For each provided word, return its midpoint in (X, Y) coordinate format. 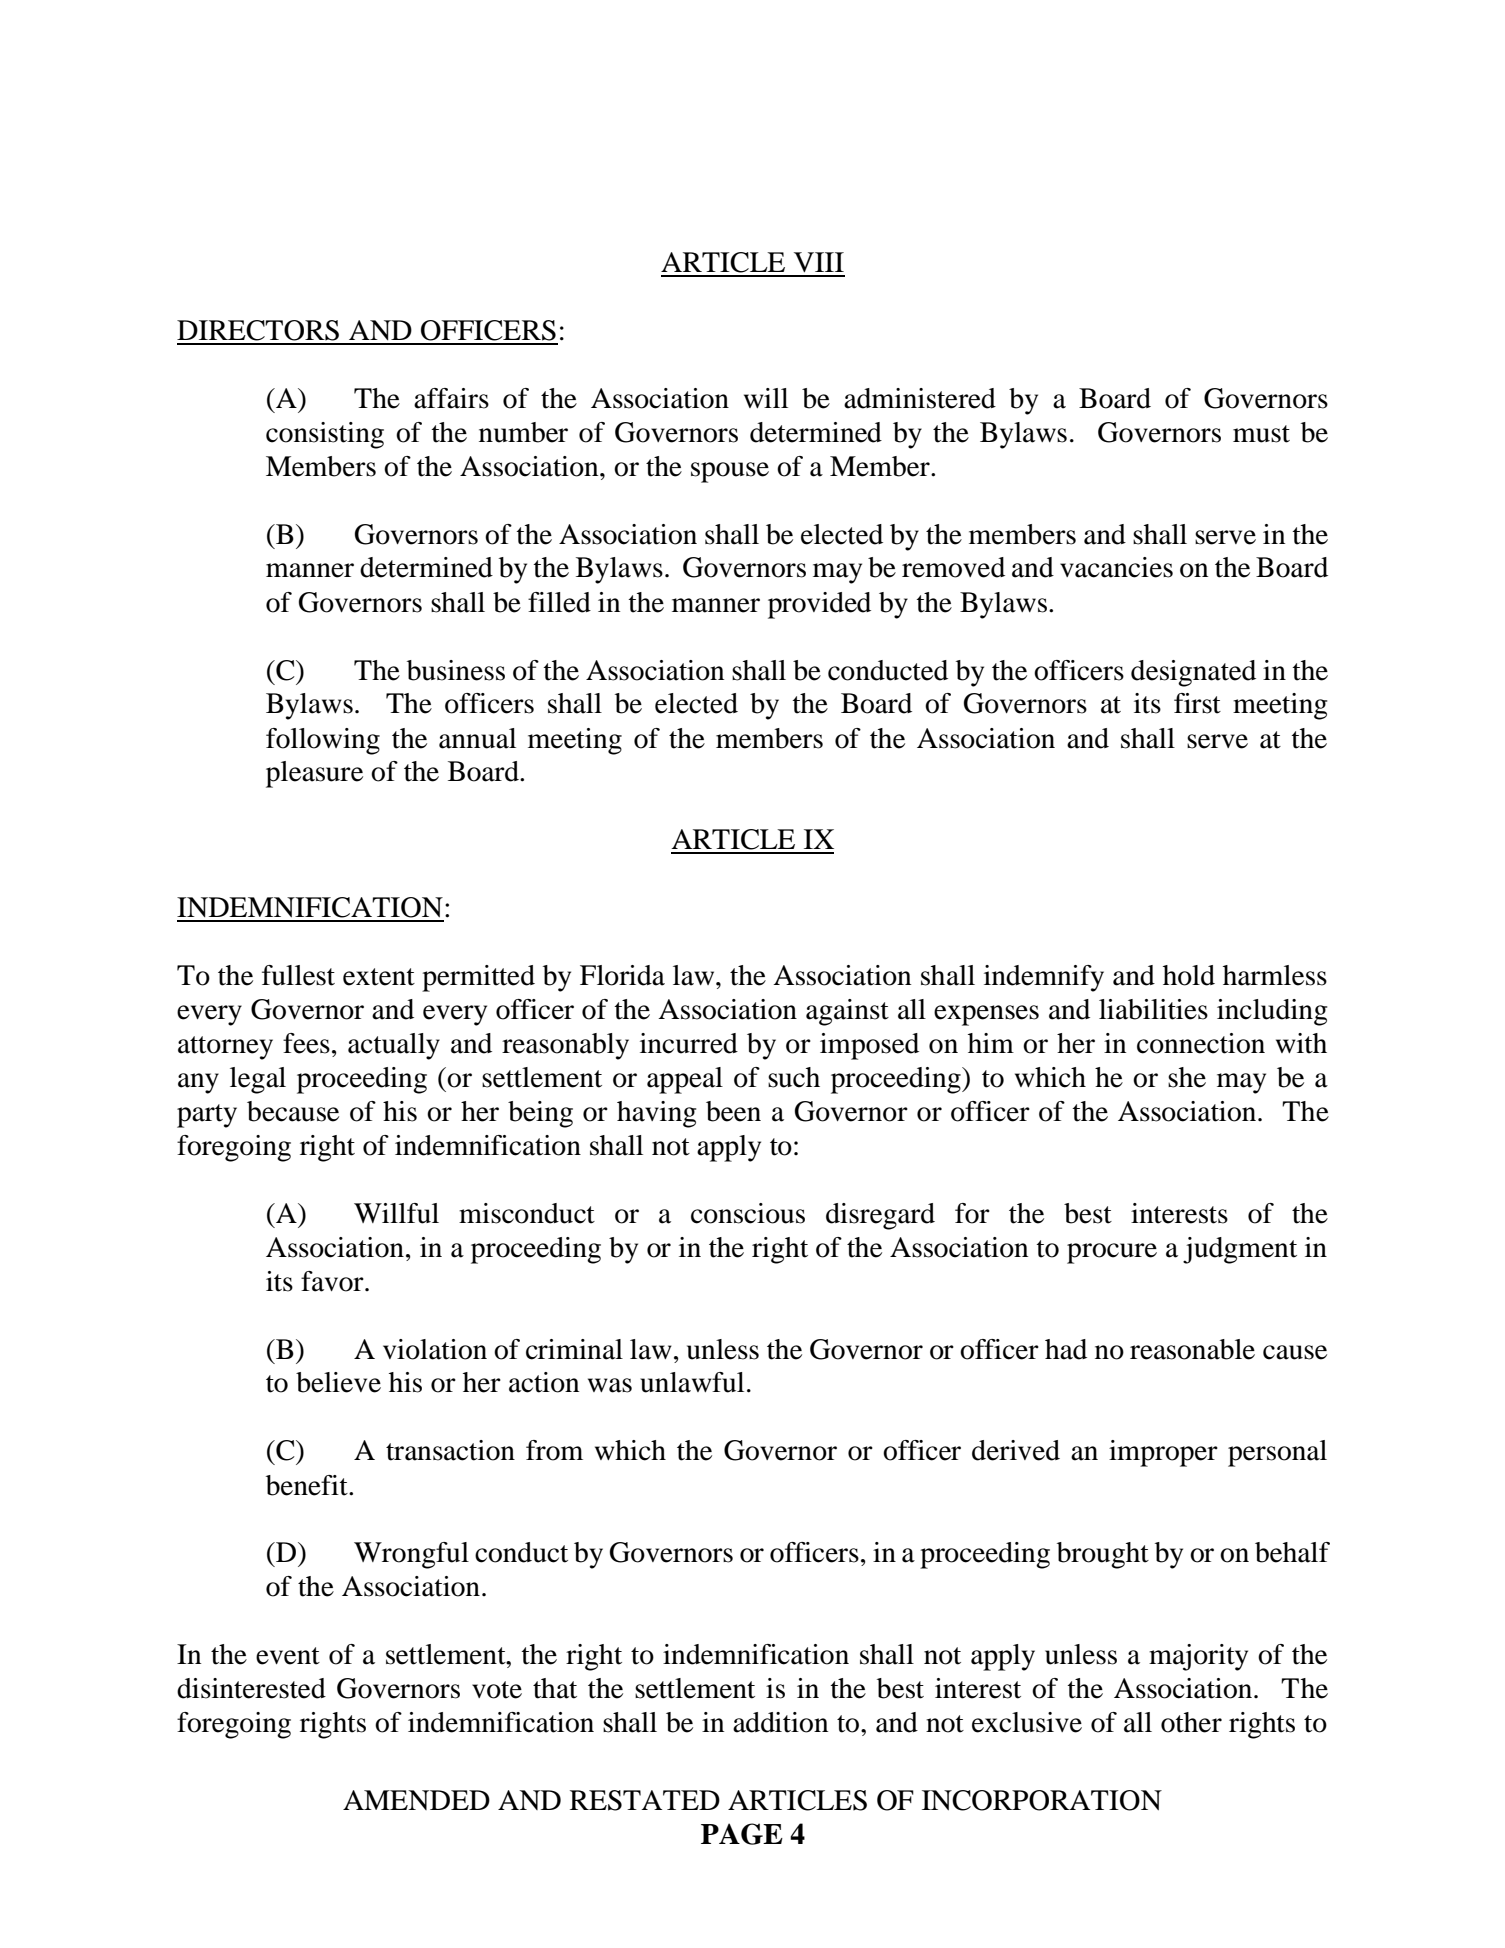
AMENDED (416, 1800)
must (1261, 434)
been (733, 1111)
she (1187, 1077)
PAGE (742, 1834)
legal (258, 1080)
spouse (730, 472)
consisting (325, 435)
